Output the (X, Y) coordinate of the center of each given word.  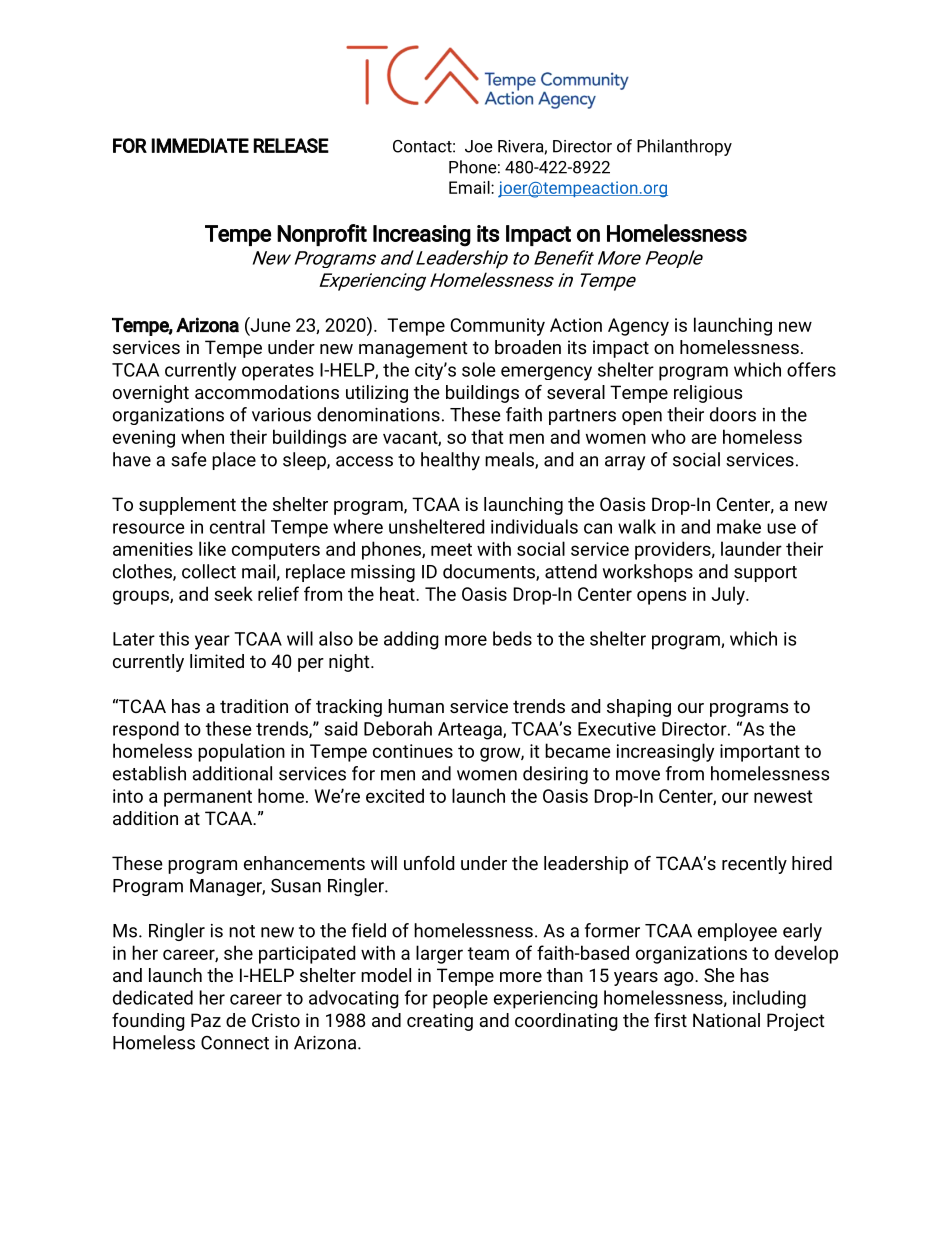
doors (733, 414)
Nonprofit (322, 235)
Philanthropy (684, 147)
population (241, 752)
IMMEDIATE (200, 145)
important (760, 753)
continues (413, 751)
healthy (450, 461)
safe (188, 459)
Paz (206, 1020)
